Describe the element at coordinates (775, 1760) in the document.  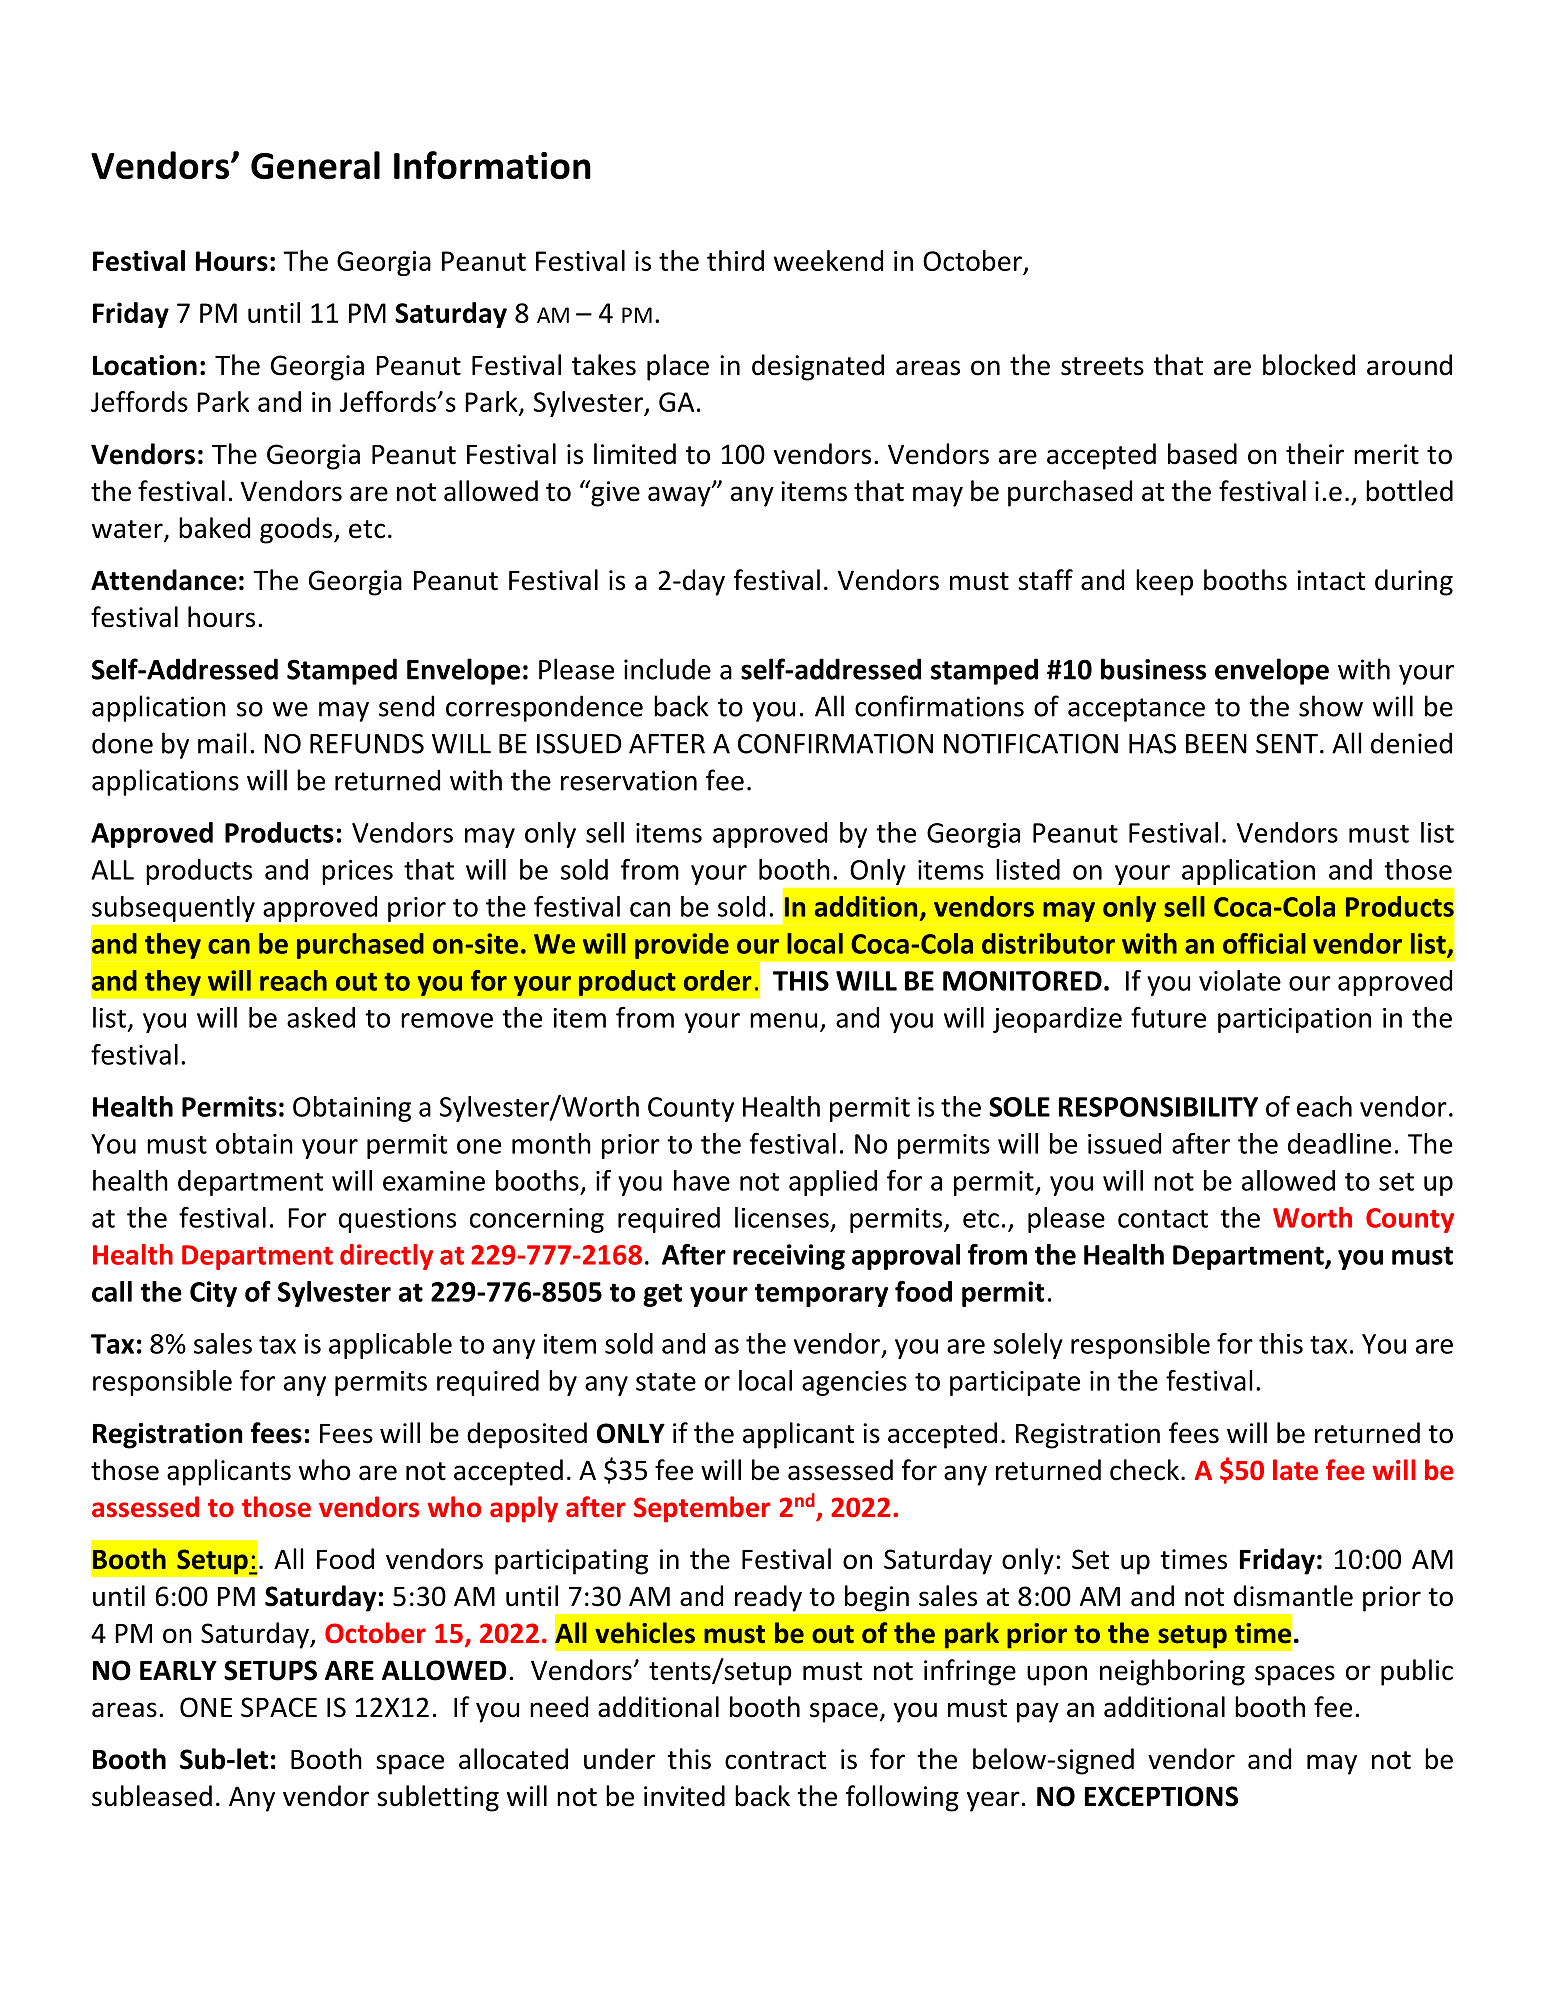
I see `contract` at that location.
